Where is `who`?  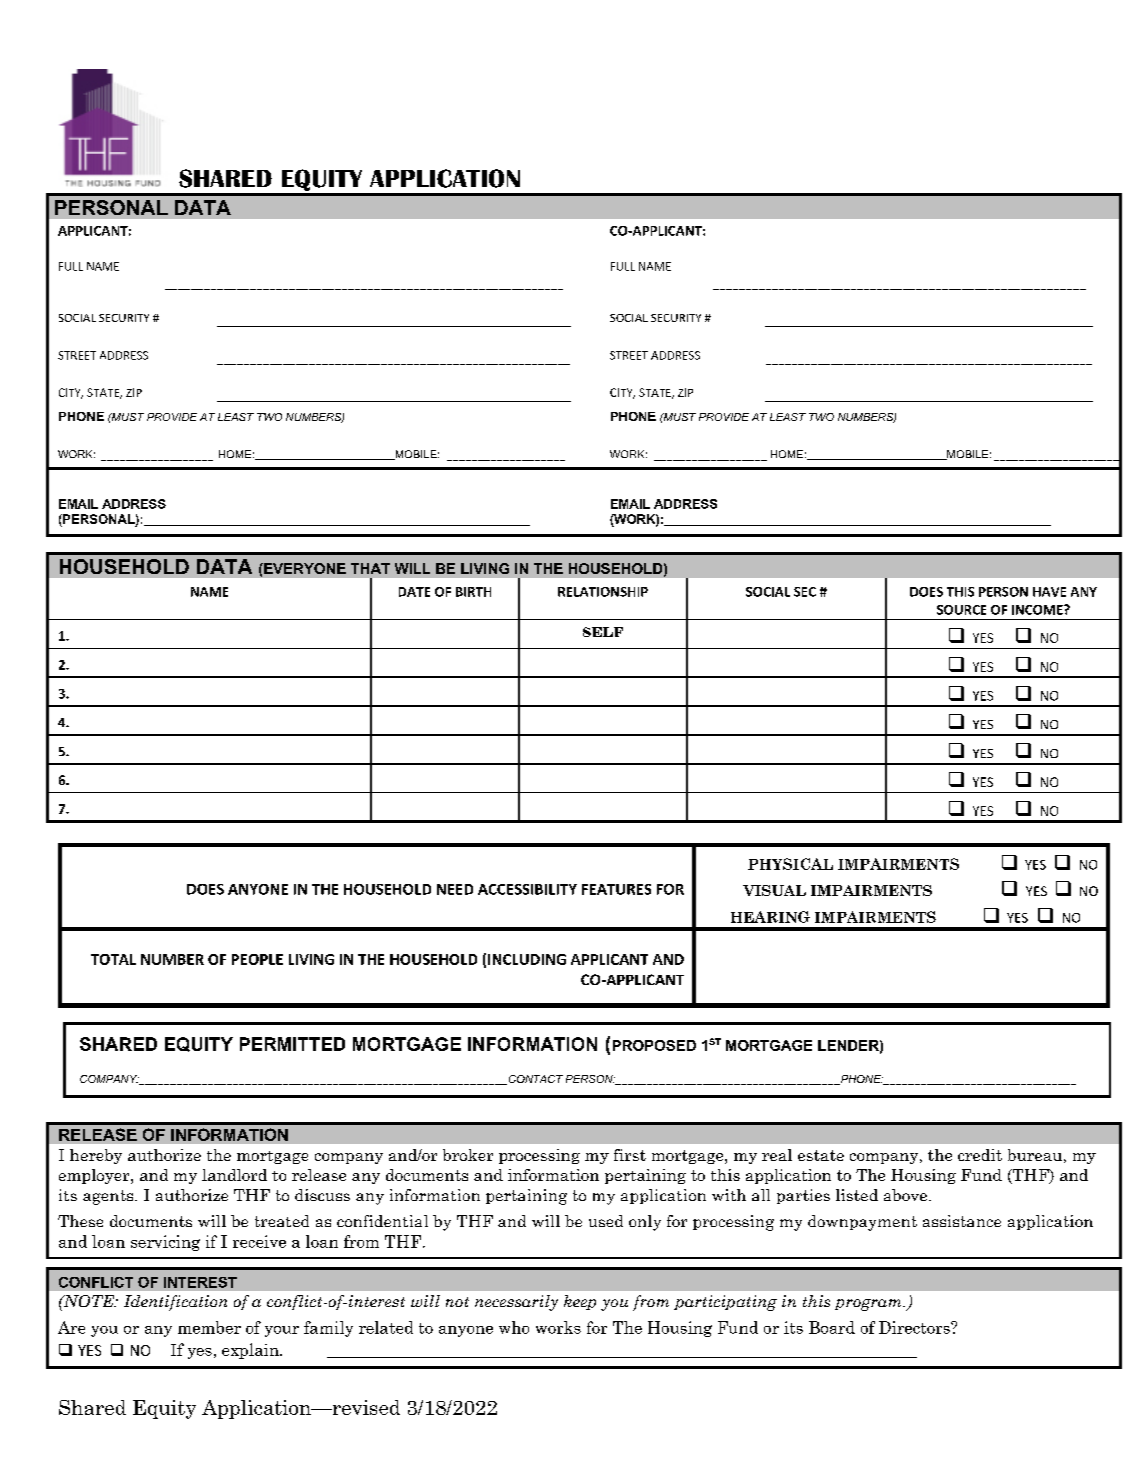
who is located at coordinates (514, 1327).
